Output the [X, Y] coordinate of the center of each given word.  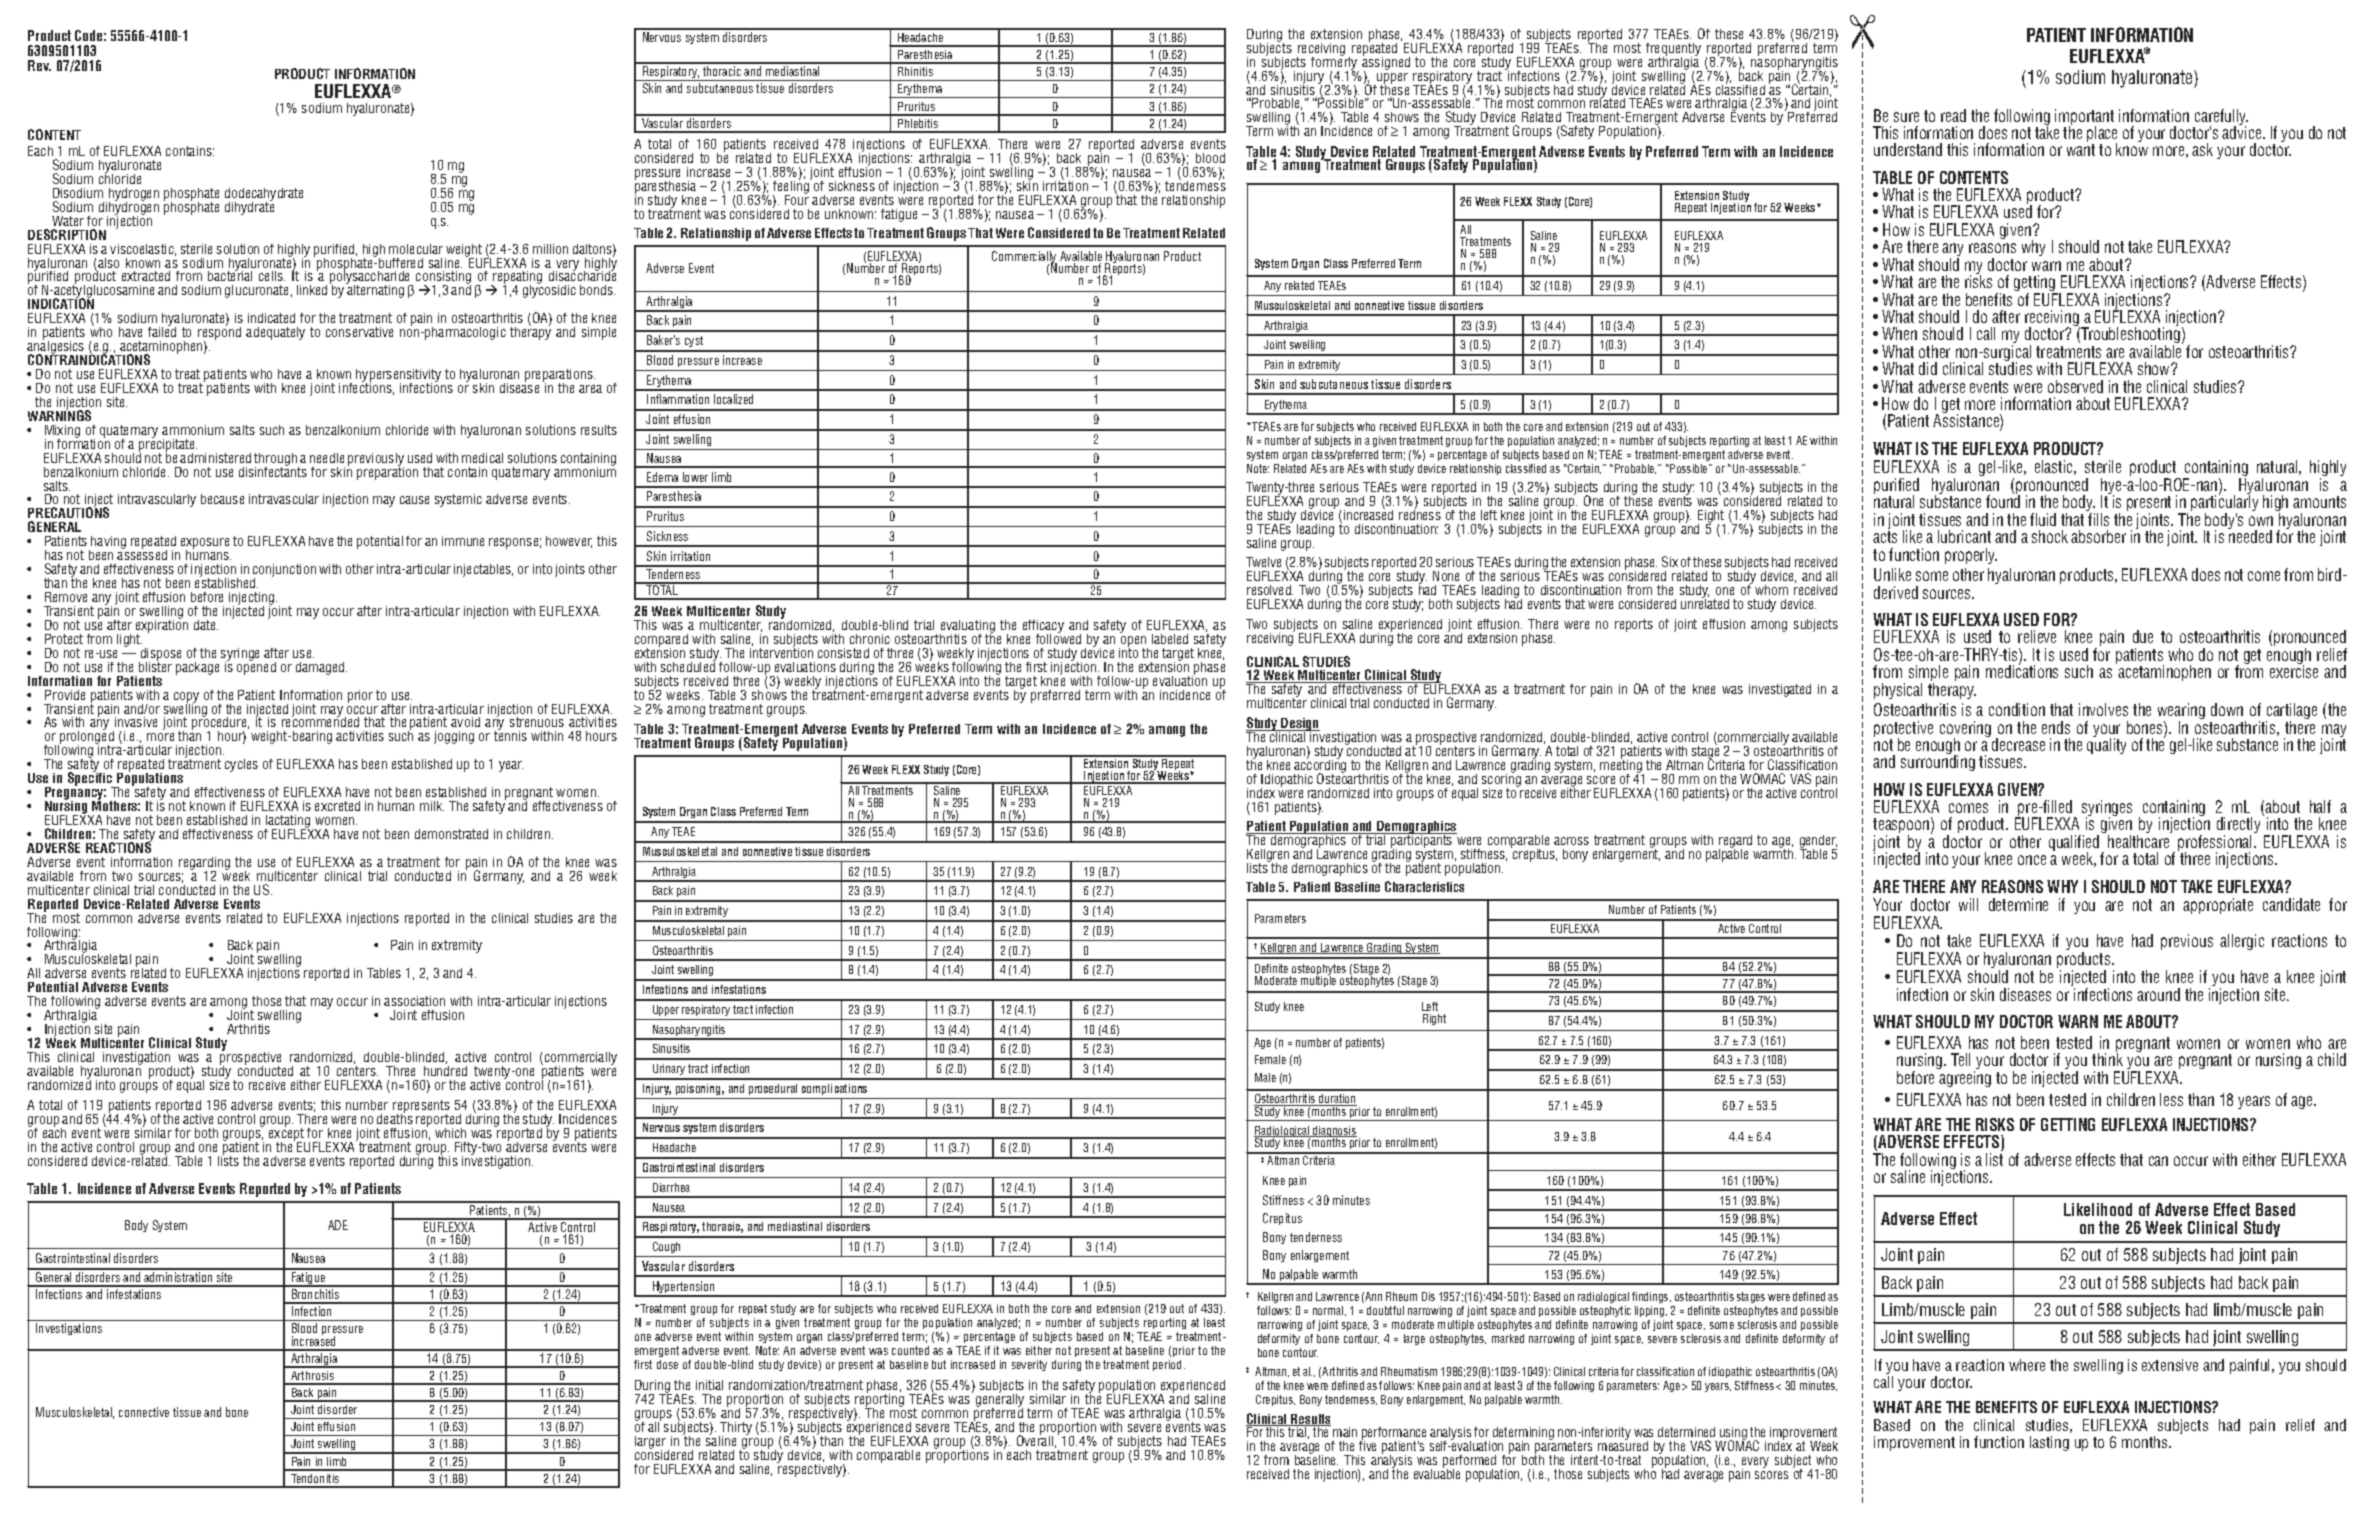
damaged [321, 668]
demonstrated [451, 834]
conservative [359, 332]
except [287, 1135]
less [2171, 1099]
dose [667, 1364]
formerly [1335, 63]
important [2084, 118]
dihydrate [249, 207]
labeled [1170, 639]
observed [2075, 386]
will [1968, 904]
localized [733, 399]
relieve [2037, 636]
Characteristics [1424, 886]
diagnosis [1334, 1133]
